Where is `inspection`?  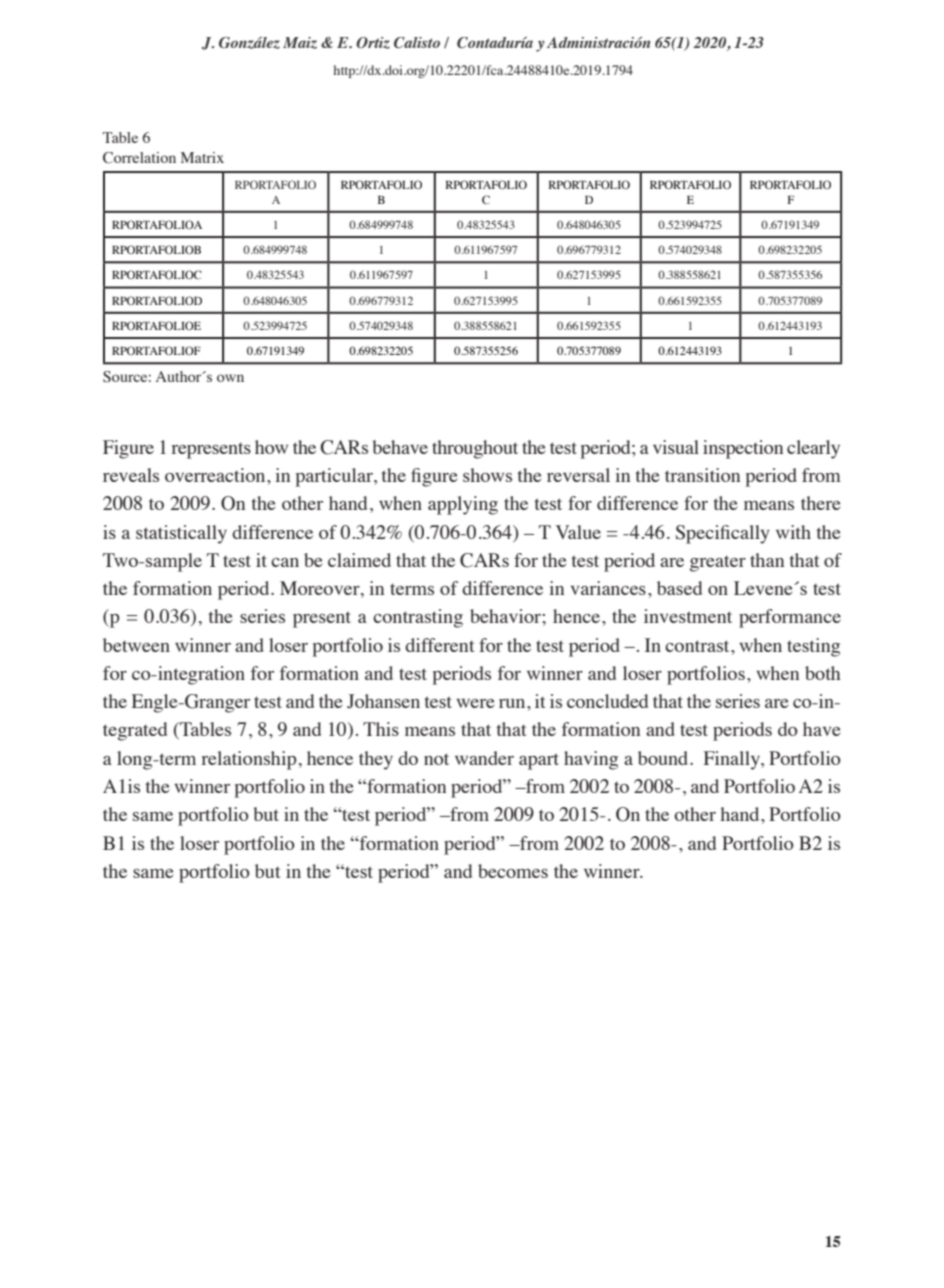
inspection is located at coordinates (743, 449).
